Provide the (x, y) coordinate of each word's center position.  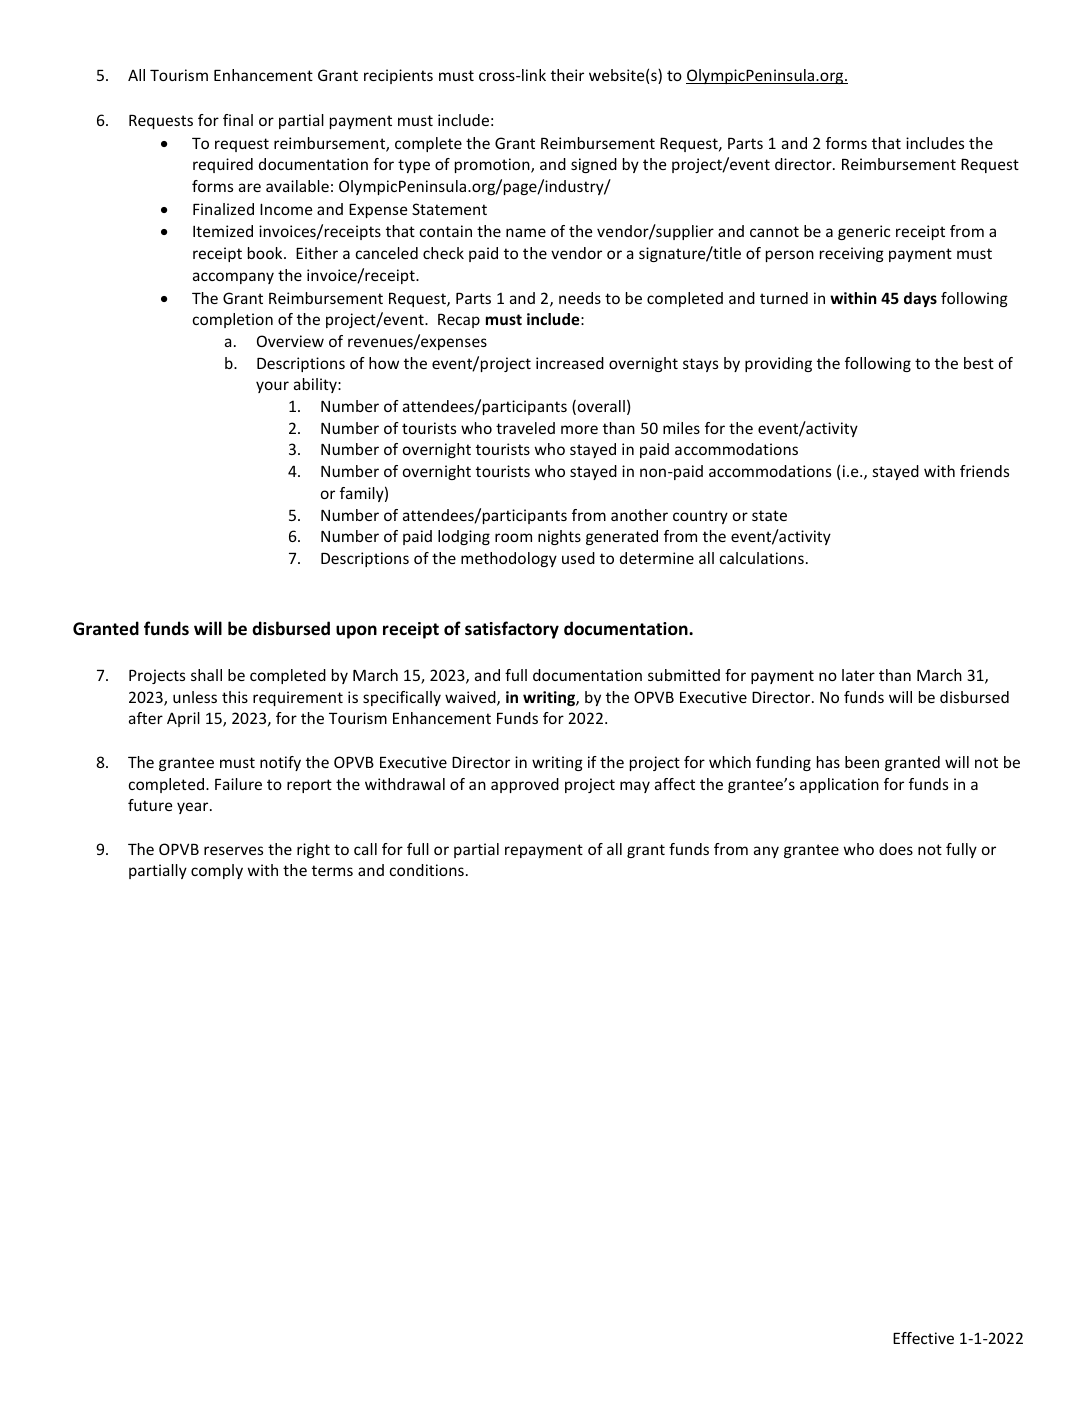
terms (332, 870)
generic (864, 232)
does (896, 849)
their (567, 75)
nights (559, 537)
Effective (923, 1338)
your (272, 387)
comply (217, 871)
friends (984, 471)
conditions (427, 870)
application (839, 785)
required (223, 165)
